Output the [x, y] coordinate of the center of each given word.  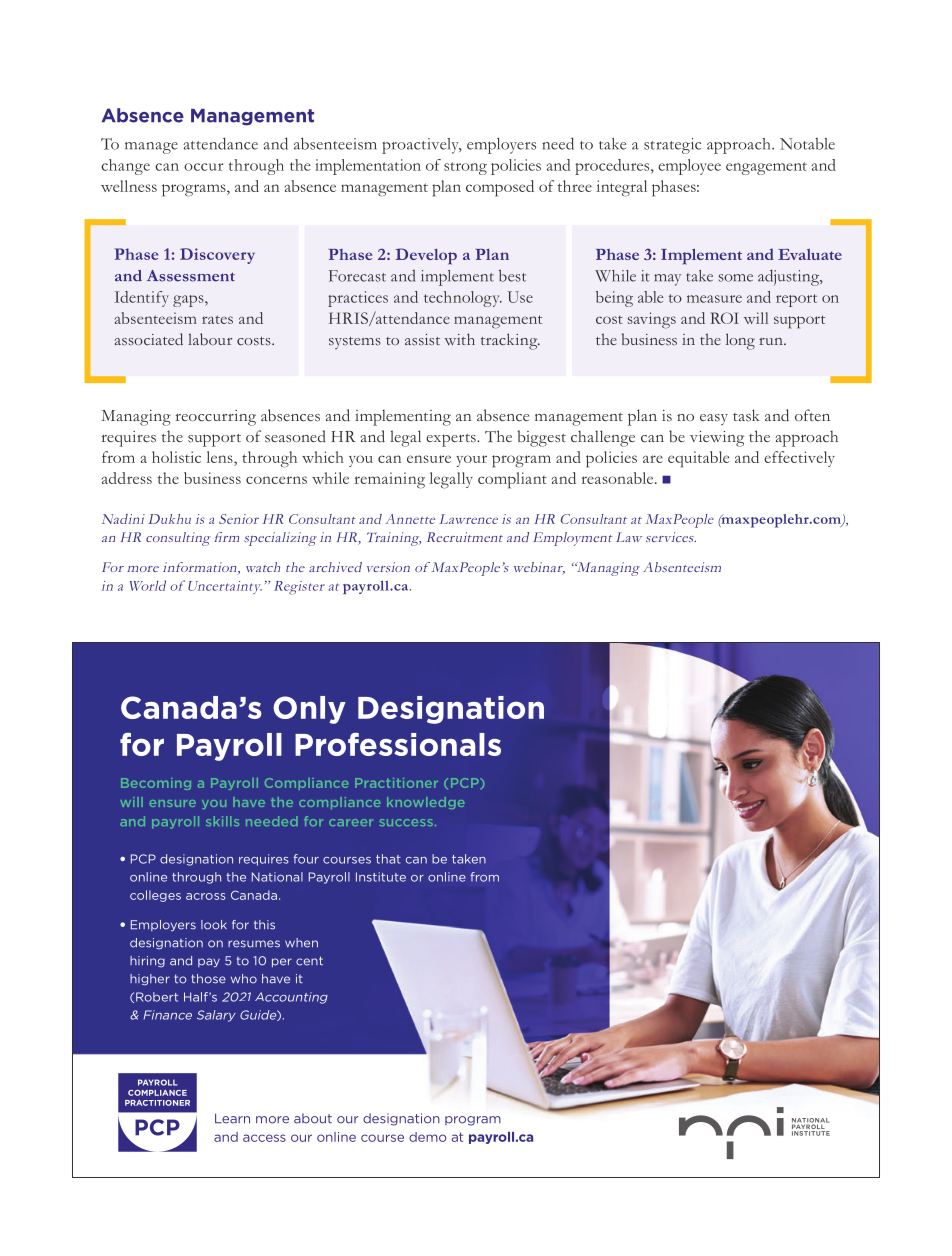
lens [221, 458]
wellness [129, 186]
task [746, 415]
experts [452, 440]
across [206, 896]
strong [465, 168]
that [388, 859]
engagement [766, 168]
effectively [799, 459]
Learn [232, 1118]
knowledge [425, 803]
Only [309, 710]
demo [427, 1137]
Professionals [398, 744]
